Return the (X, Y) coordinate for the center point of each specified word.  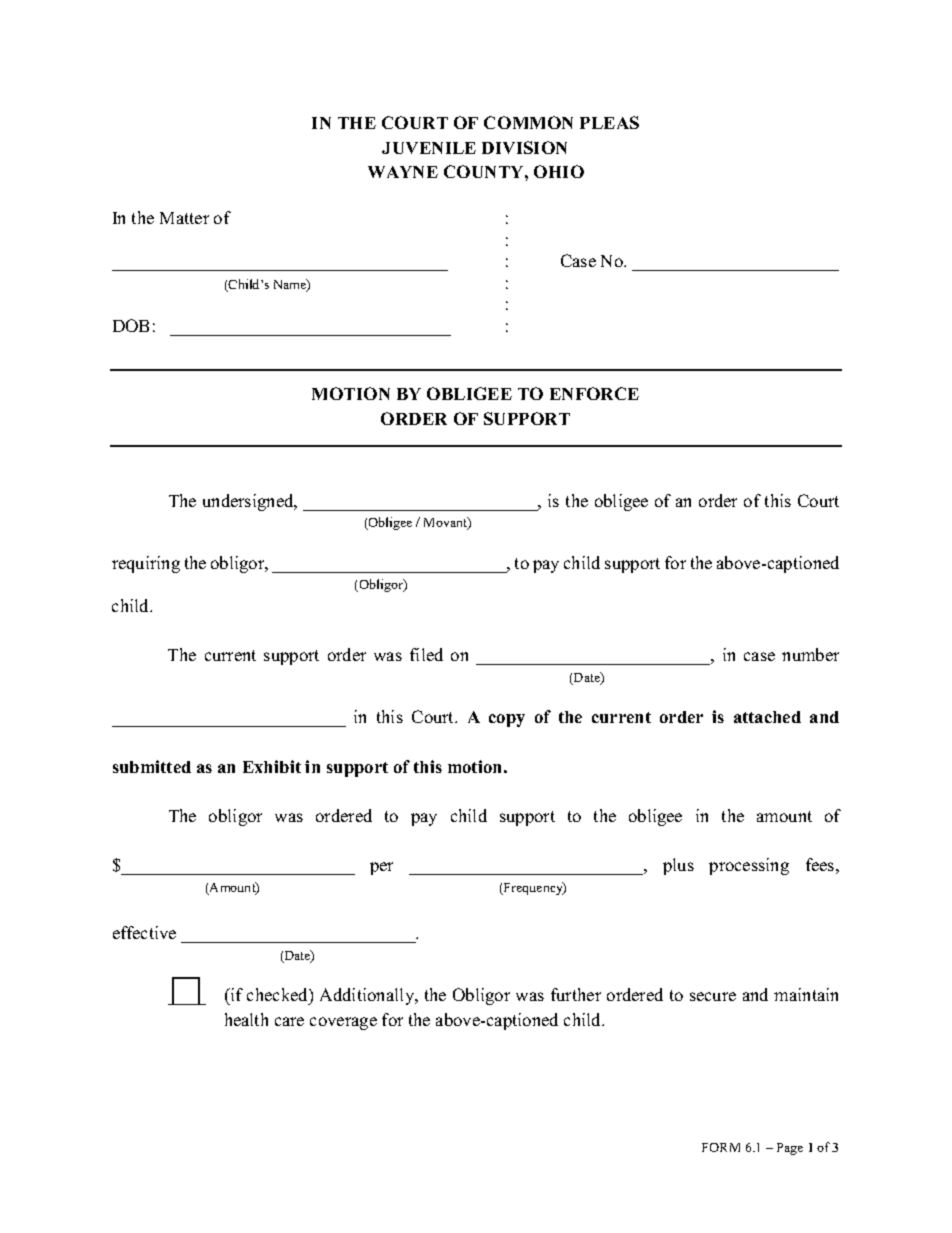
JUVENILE (429, 148)
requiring (146, 564)
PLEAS (609, 122)
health (246, 1019)
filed (426, 654)
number (810, 654)
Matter (184, 218)
